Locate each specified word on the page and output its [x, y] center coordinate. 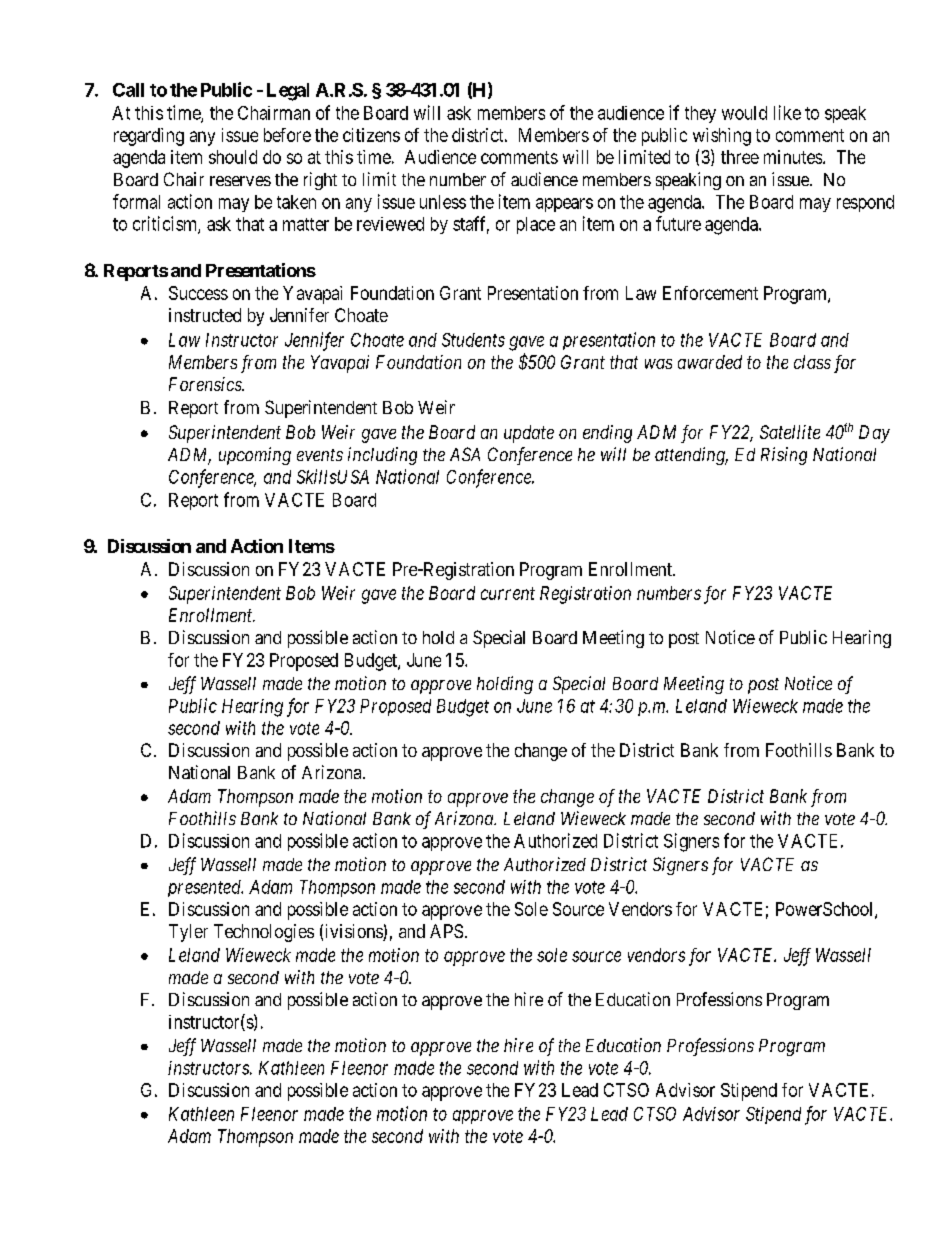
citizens [371, 135]
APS [446, 931]
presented [205, 888]
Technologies [264, 933]
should [233, 157]
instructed [205, 315]
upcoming [255, 456]
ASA [465, 454]
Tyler [188, 933]
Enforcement [710, 293]
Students [473, 340]
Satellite [790, 432]
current [508, 593]
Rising [784, 456]
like [787, 112]
